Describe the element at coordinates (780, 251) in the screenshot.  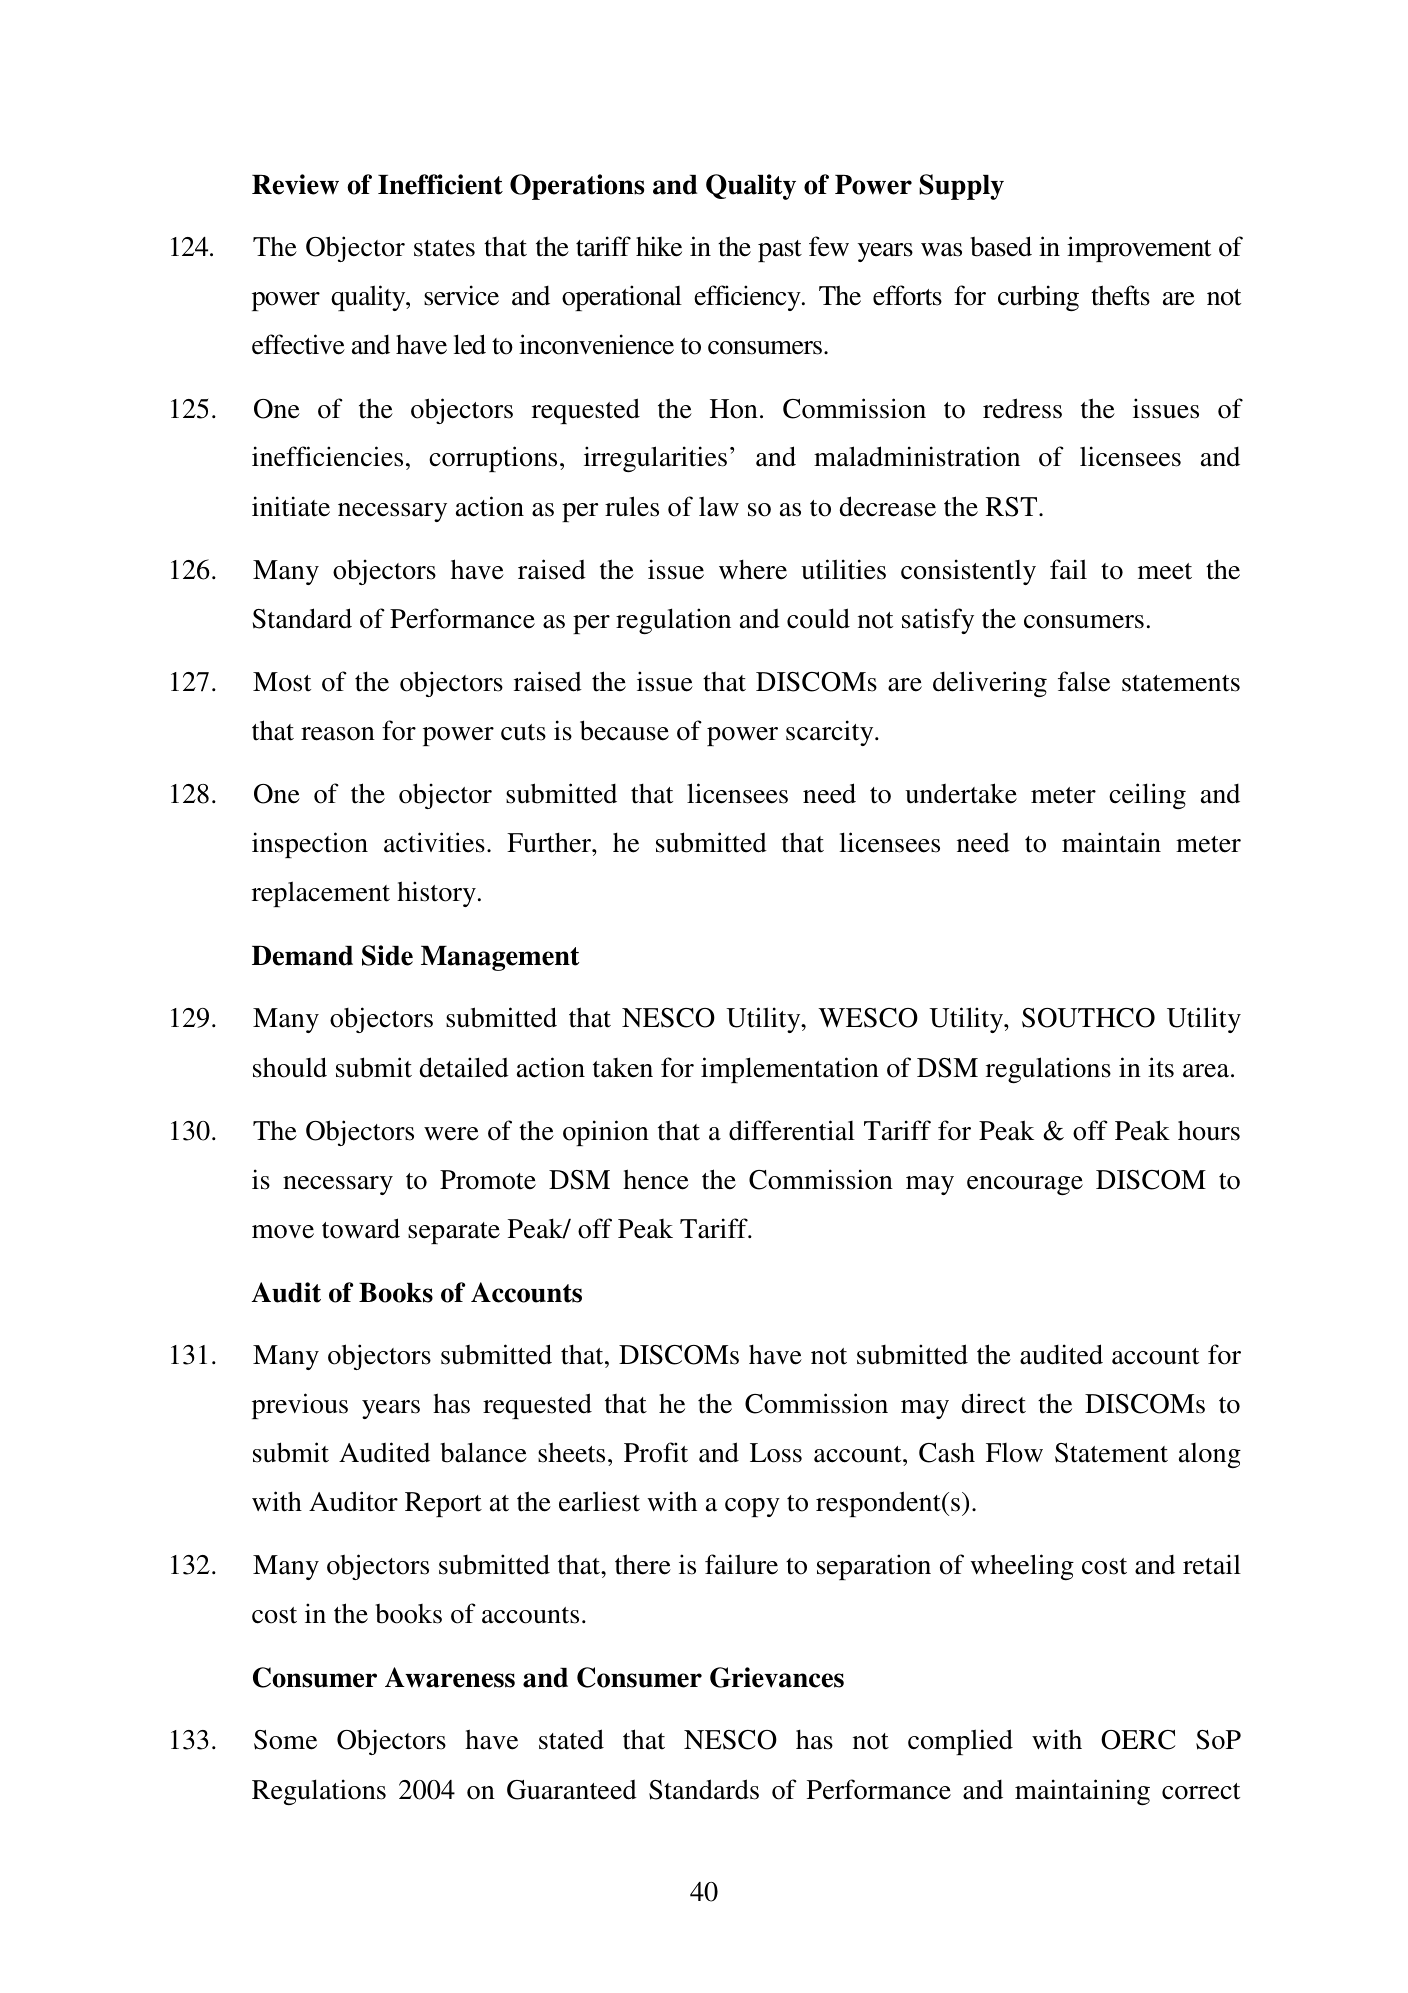
I see `past` at that location.
